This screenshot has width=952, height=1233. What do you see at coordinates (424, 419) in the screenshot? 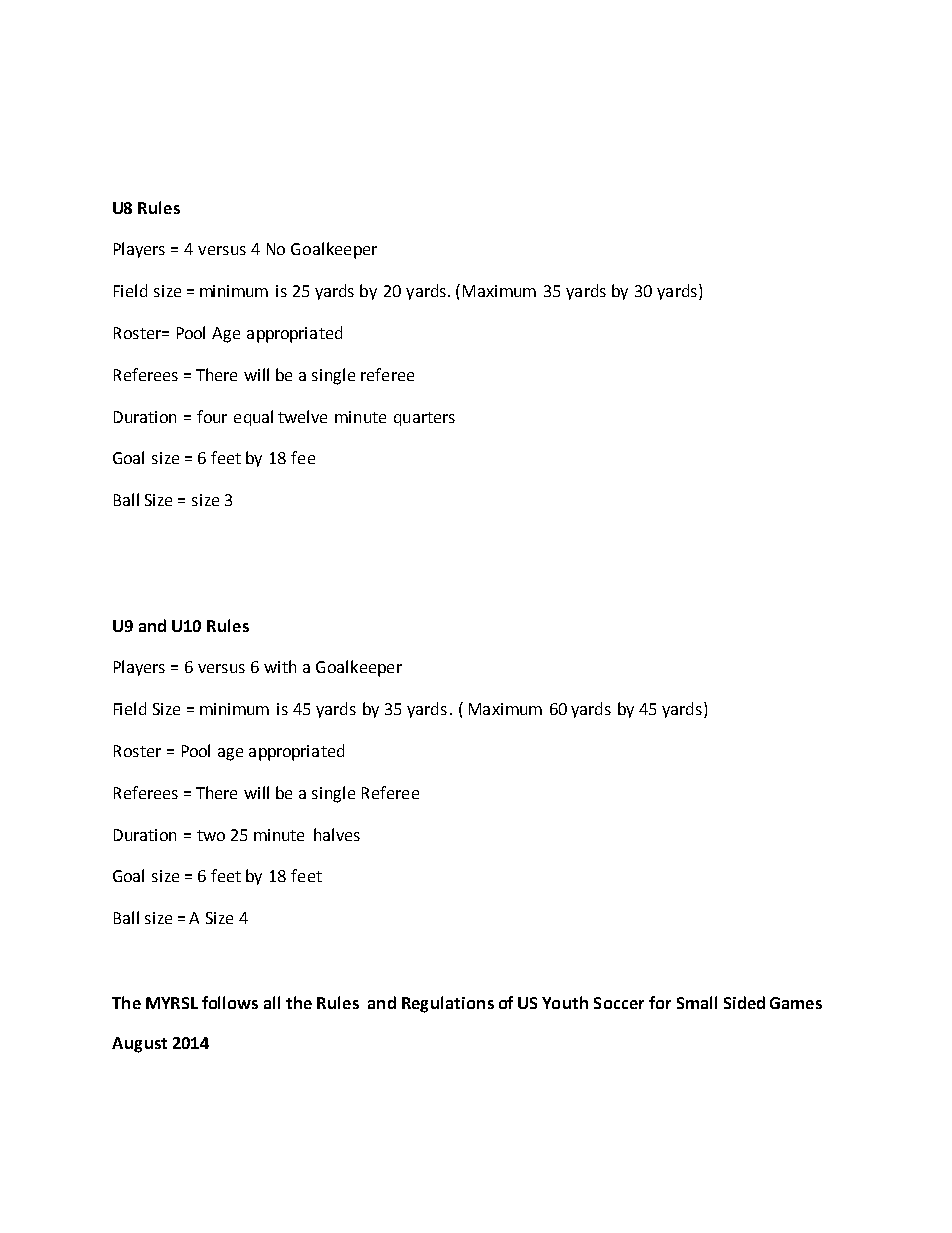
I see `quarters` at bounding box center [424, 419].
